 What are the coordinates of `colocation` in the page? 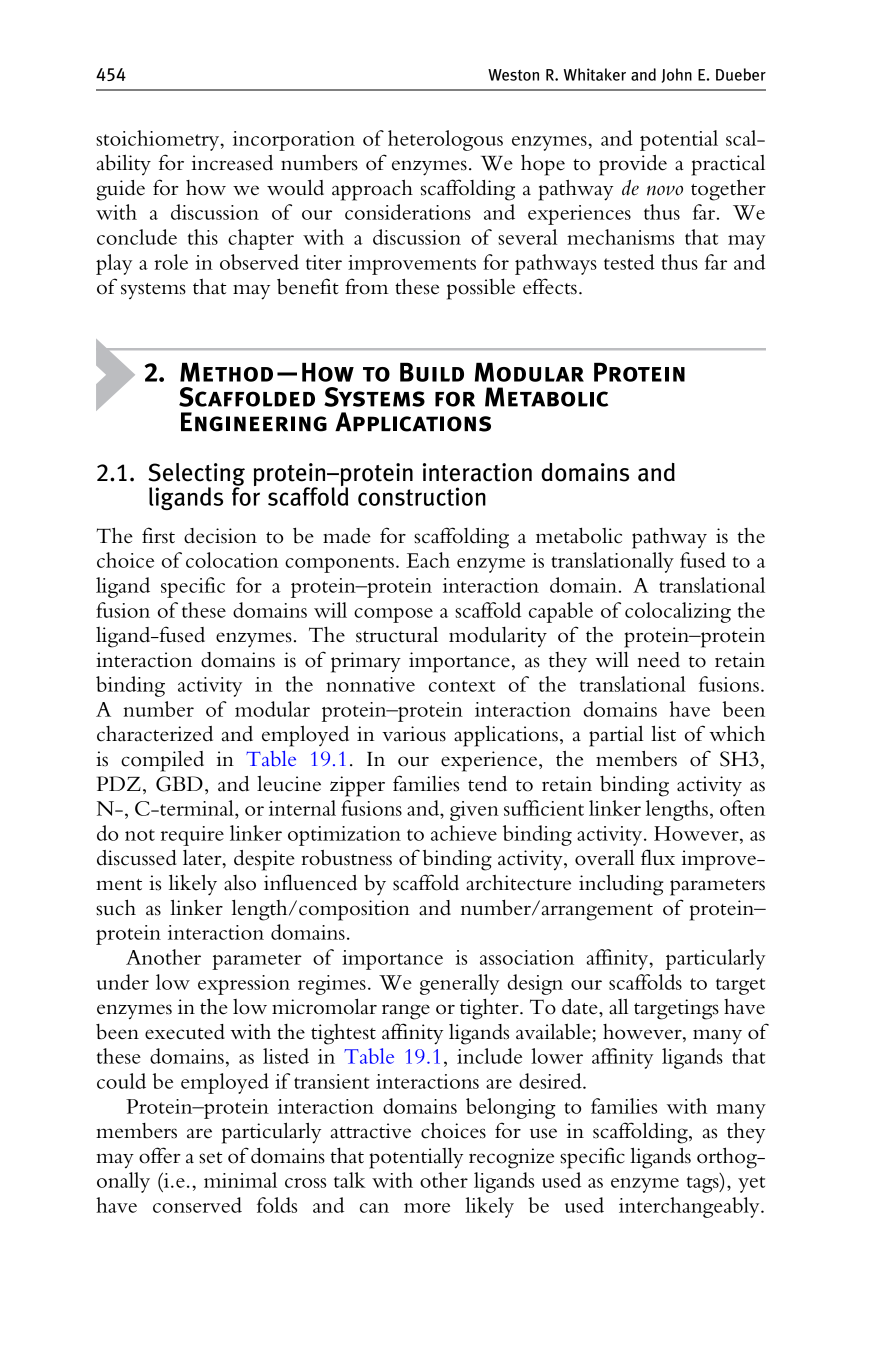 It's located at (232, 560).
